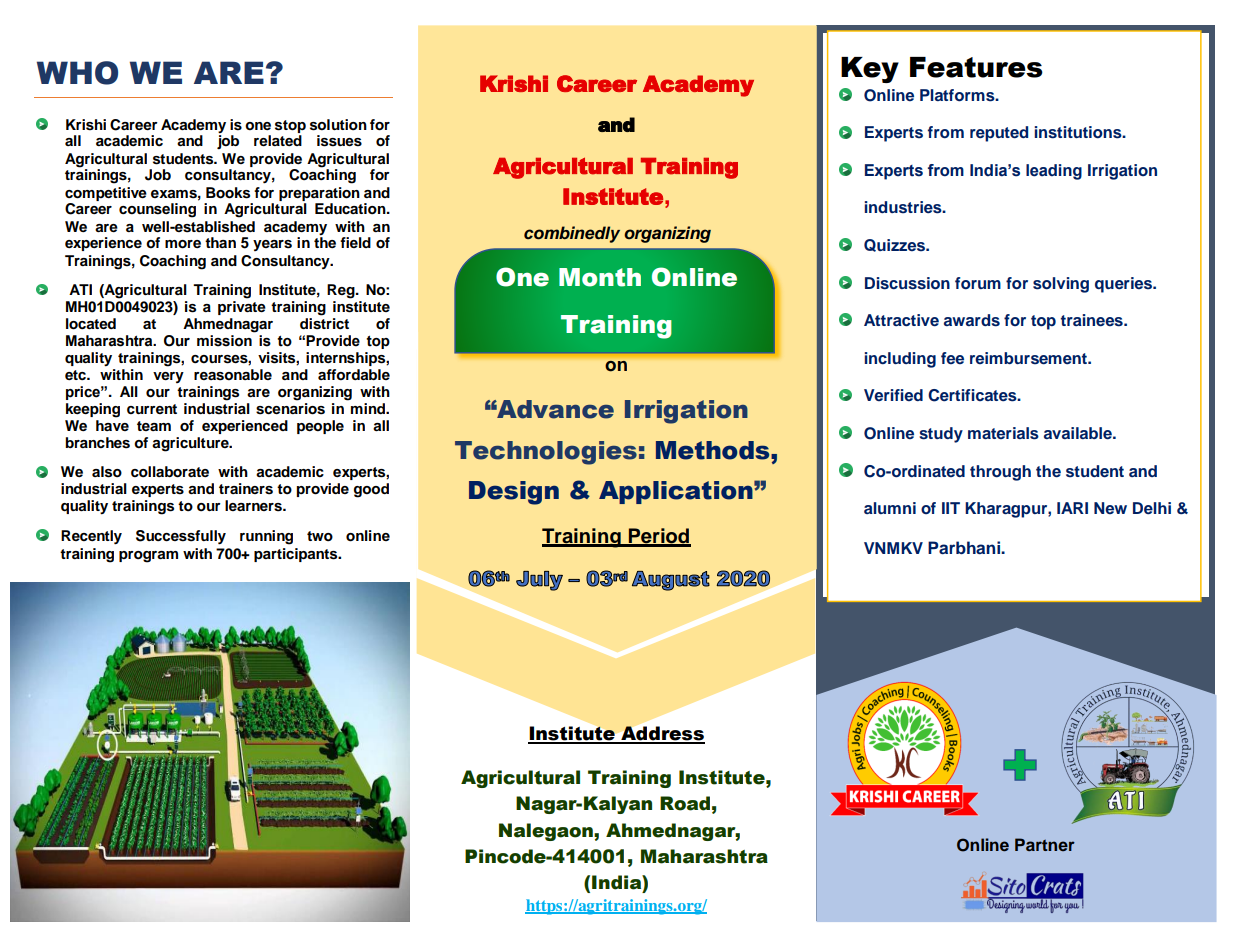  Describe the element at coordinates (662, 734) in the image. I see `Address` at that location.
